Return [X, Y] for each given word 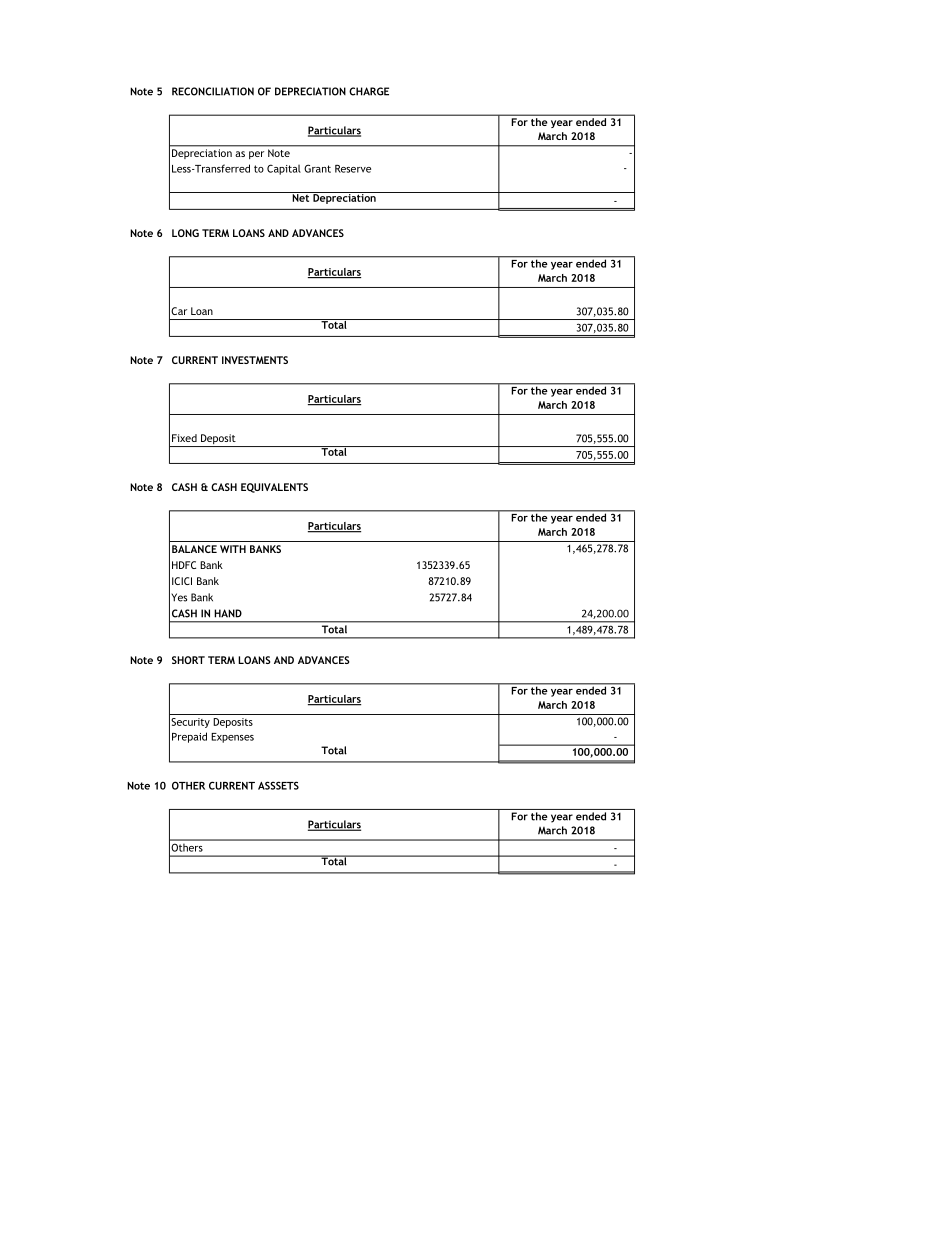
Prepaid [189, 737]
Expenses [232, 738]
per [256, 155]
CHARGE [369, 91]
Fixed [184, 438]
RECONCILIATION [213, 91]
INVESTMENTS [255, 360]
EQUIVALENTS [274, 488]
